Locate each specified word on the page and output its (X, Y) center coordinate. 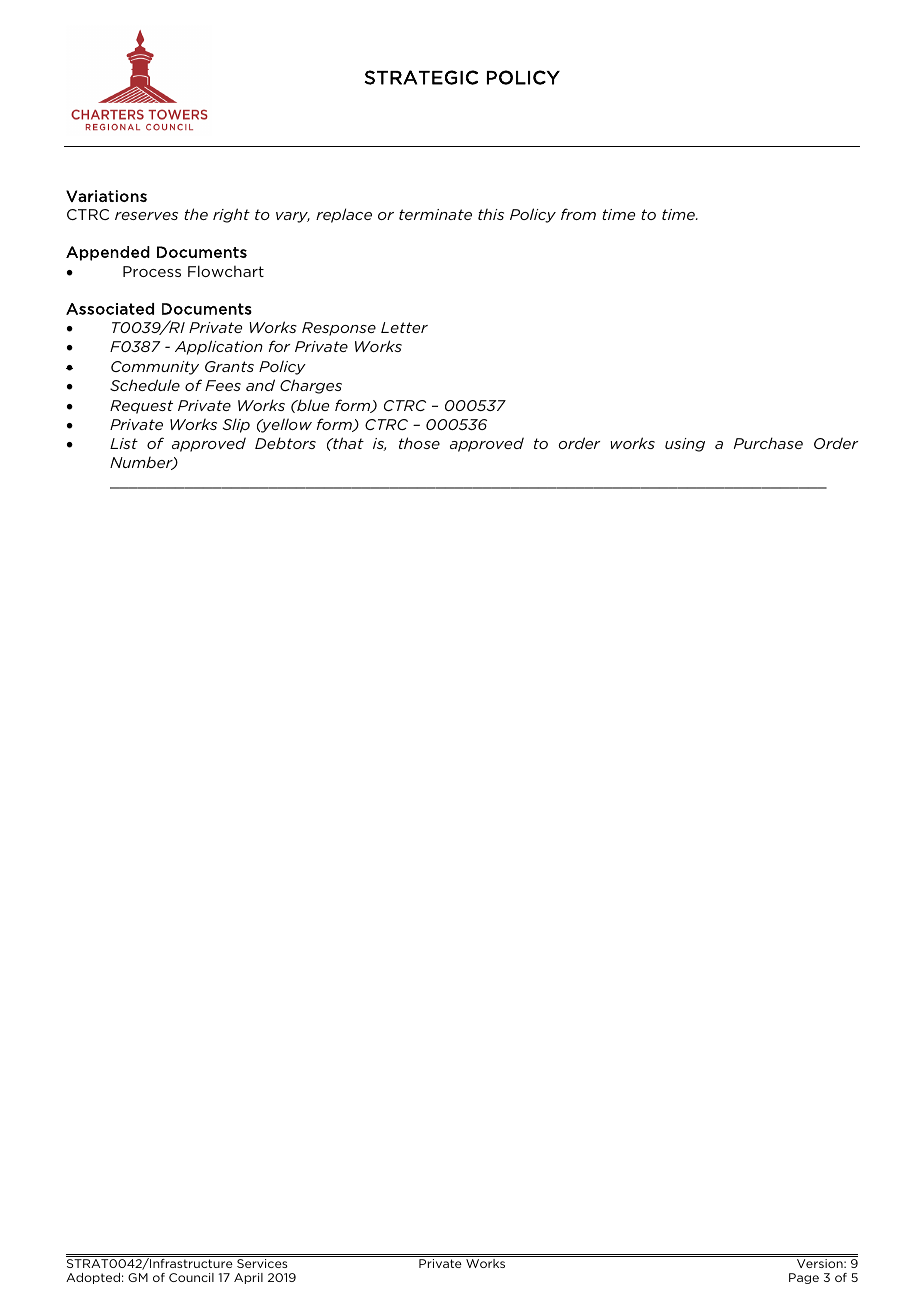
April (248, 1278)
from (578, 214)
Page (804, 1278)
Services (262, 1263)
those (419, 443)
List (124, 443)
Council (191, 1277)
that (347, 443)
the (196, 214)
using (685, 445)
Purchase (768, 443)
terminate (435, 214)
